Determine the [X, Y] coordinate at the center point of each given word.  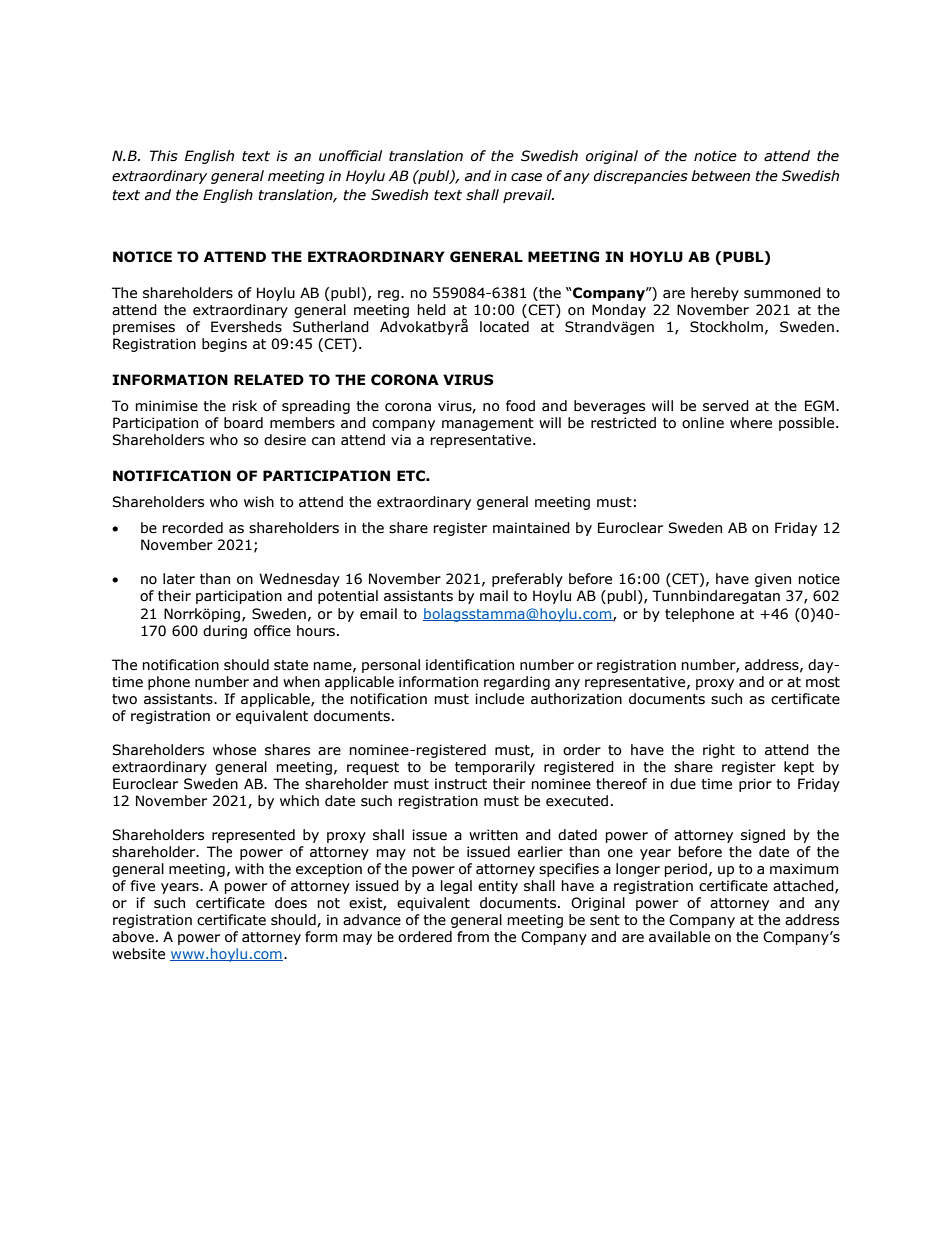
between [720, 176]
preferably [527, 580]
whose [234, 750]
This [164, 156]
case [526, 177]
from [473, 937]
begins [224, 345]
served [726, 406]
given [773, 580]
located [504, 327]
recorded [192, 528]
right [719, 751]
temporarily [495, 768]
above [133, 937]
